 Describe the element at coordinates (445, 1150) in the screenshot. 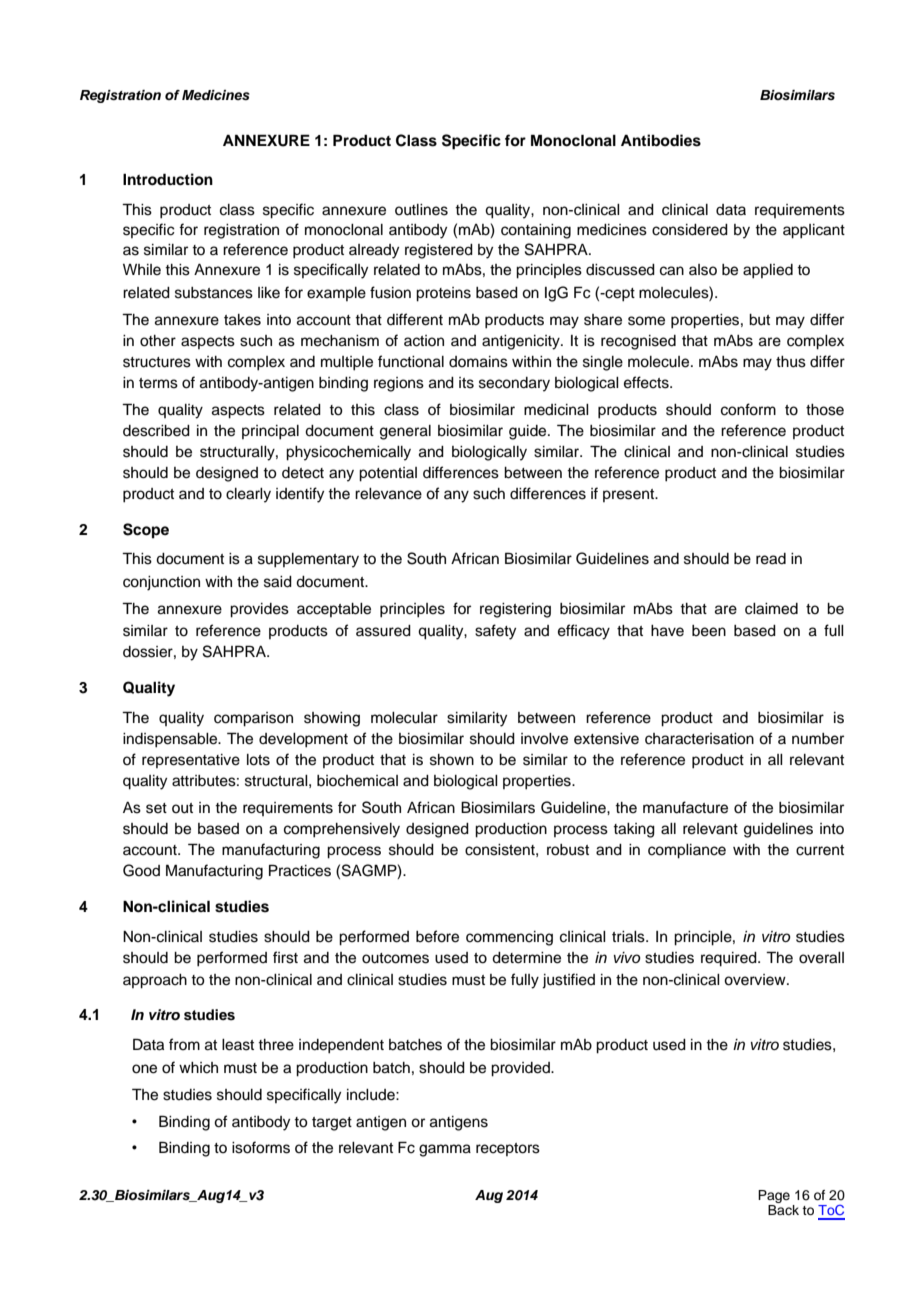

I see `gamma` at that location.
